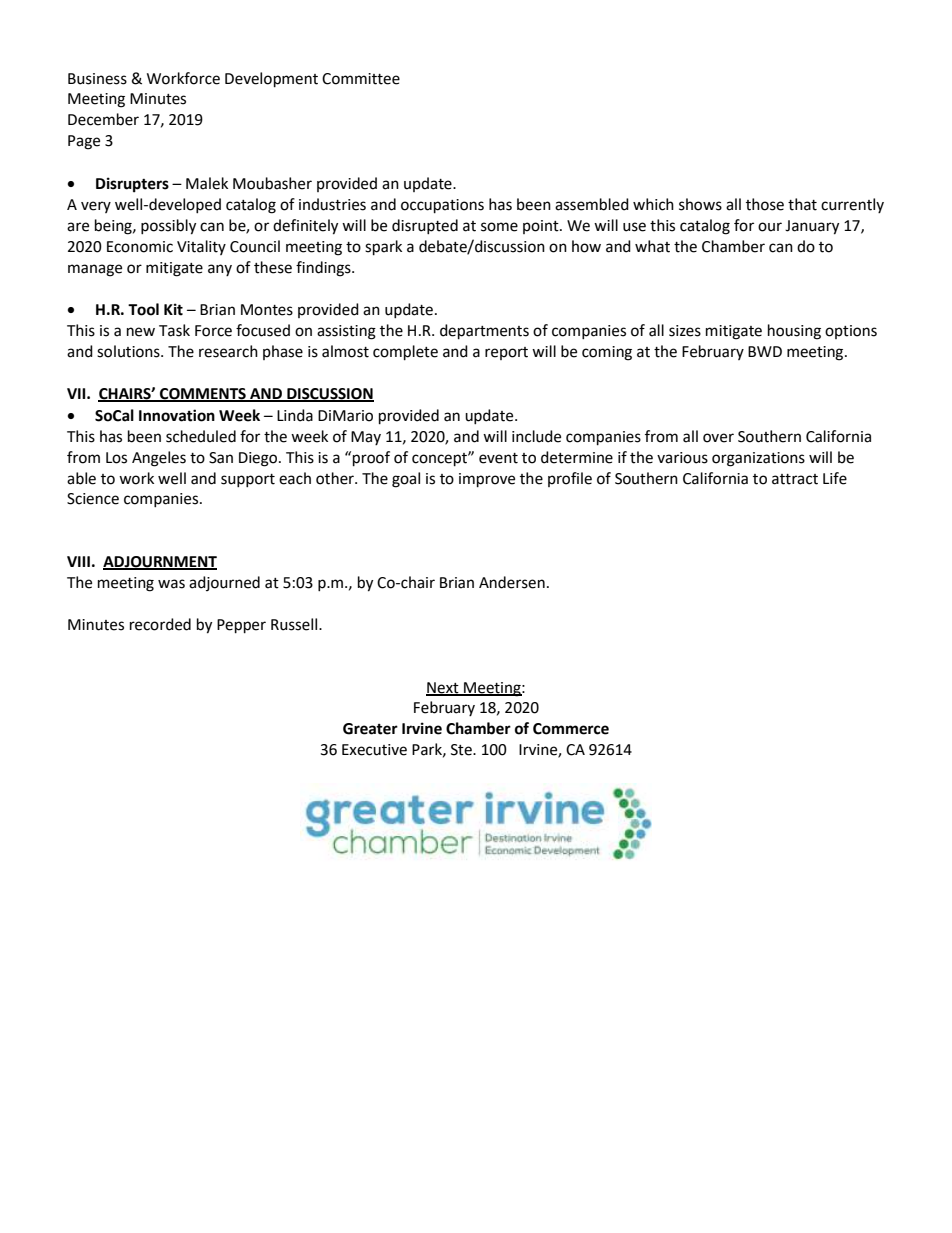 This screenshot has width=952, height=1233. What do you see at coordinates (794, 332) in the screenshot?
I see `housing` at bounding box center [794, 332].
